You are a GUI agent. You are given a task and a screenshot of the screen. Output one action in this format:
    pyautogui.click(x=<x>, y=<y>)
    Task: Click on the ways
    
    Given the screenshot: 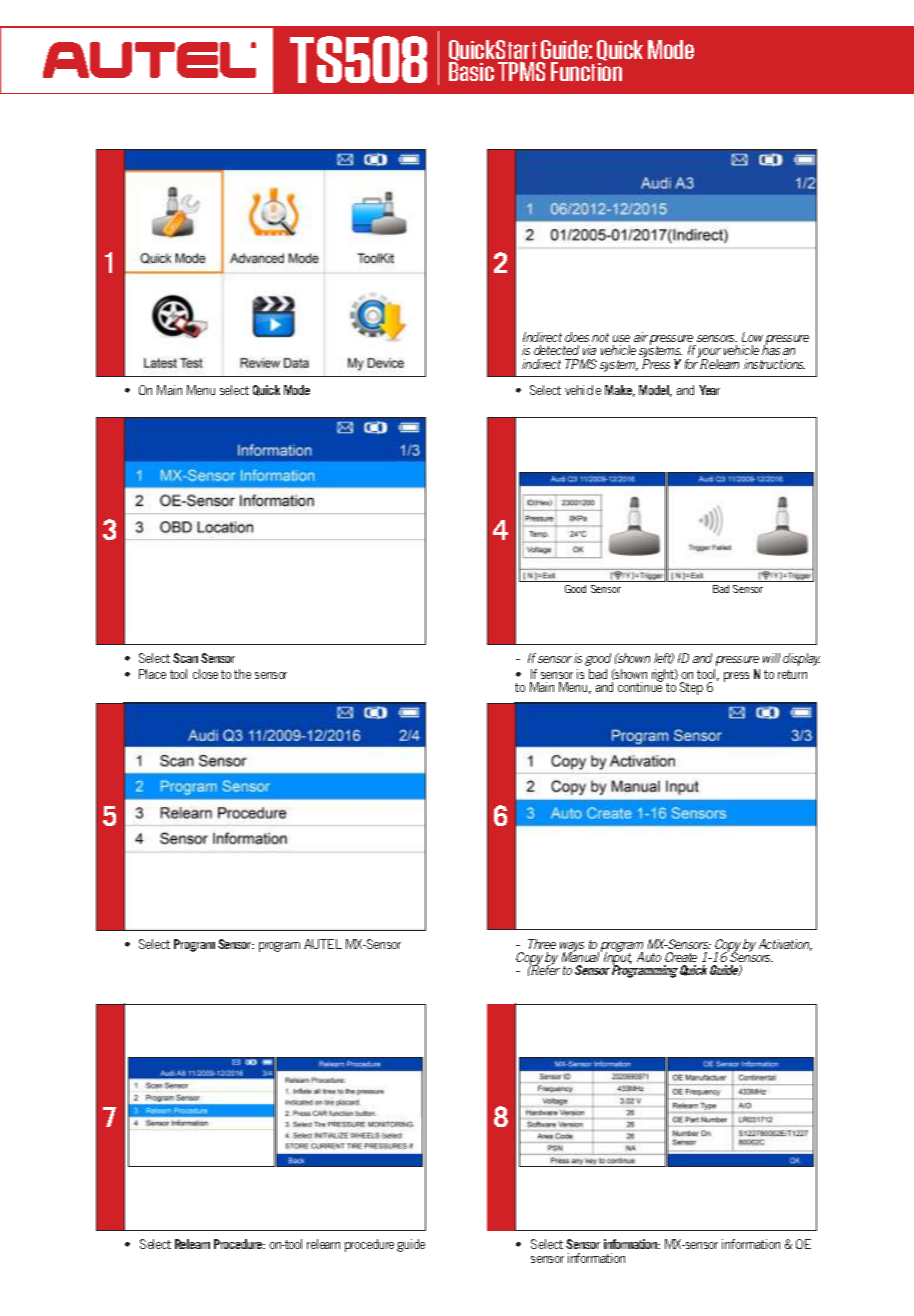 What is the action you would take?
    pyautogui.click(x=572, y=948)
